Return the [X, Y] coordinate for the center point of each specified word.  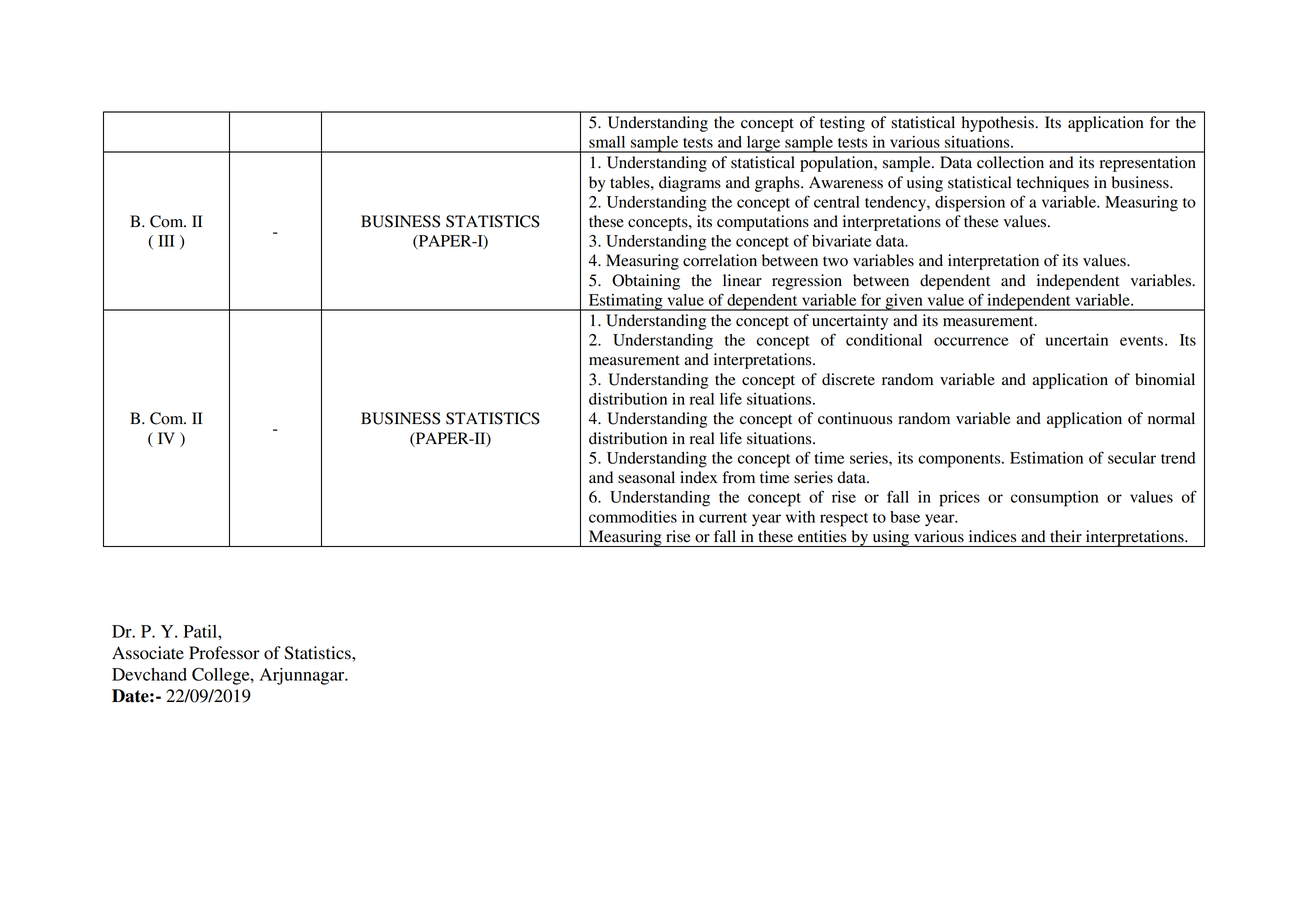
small [607, 142]
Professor [224, 653]
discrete [848, 379]
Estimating [626, 302]
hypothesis [999, 124]
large [763, 144]
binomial [1165, 379]
